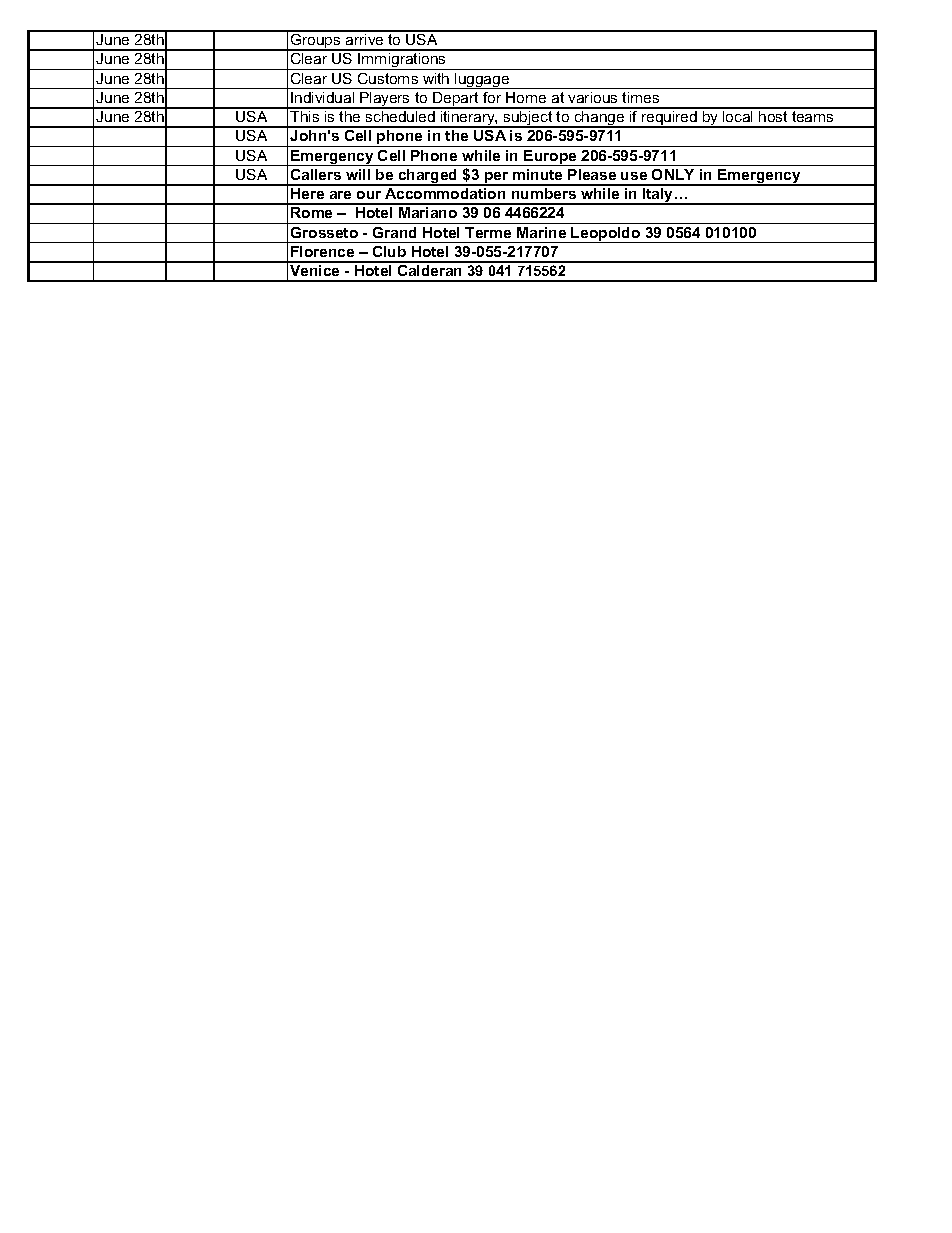  Describe the element at coordinates (456, 100) in the screenshot. I see `Depart` at that location.
